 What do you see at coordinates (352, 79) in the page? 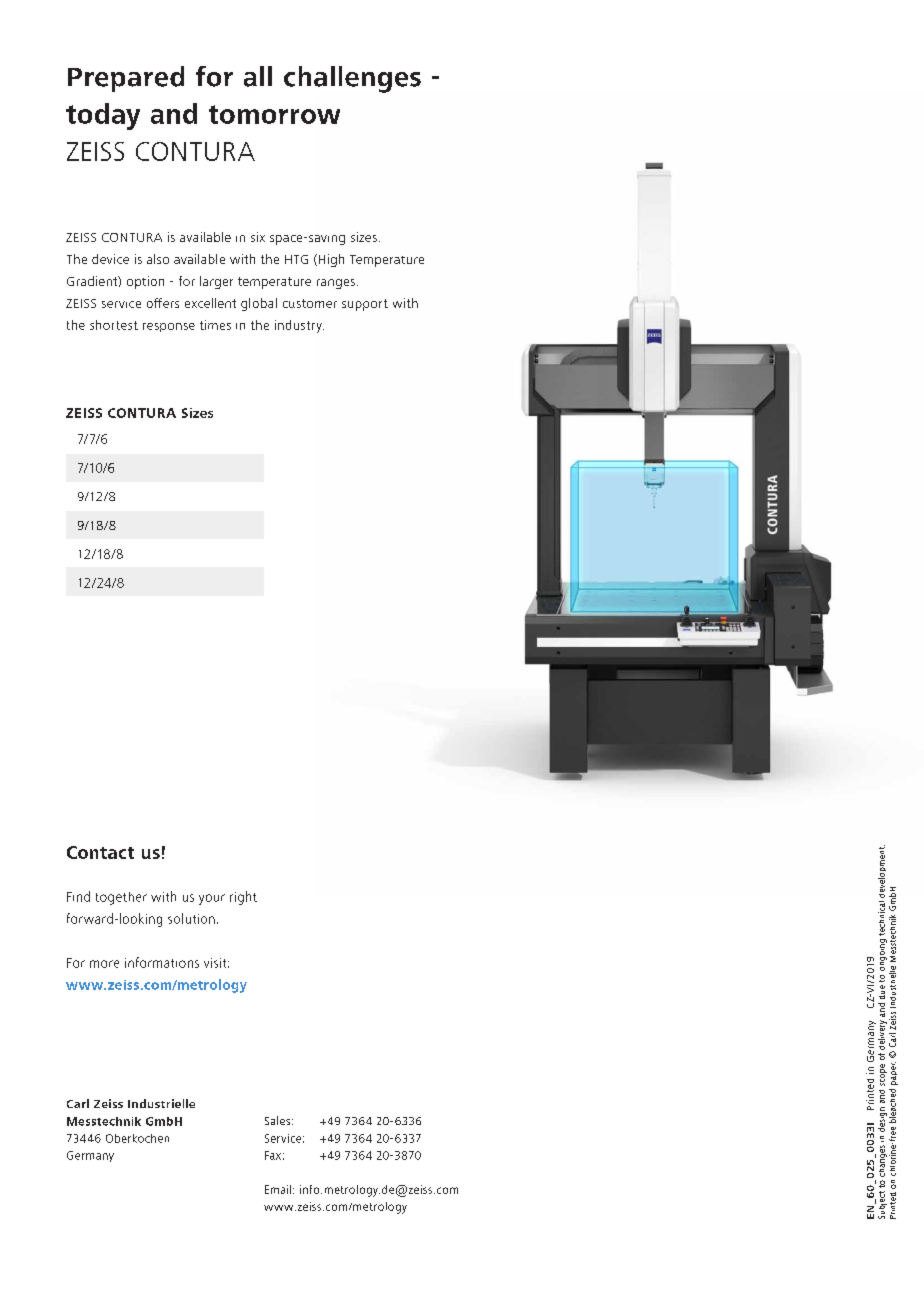
I see `challenges` at bounding box center [352, 79].
